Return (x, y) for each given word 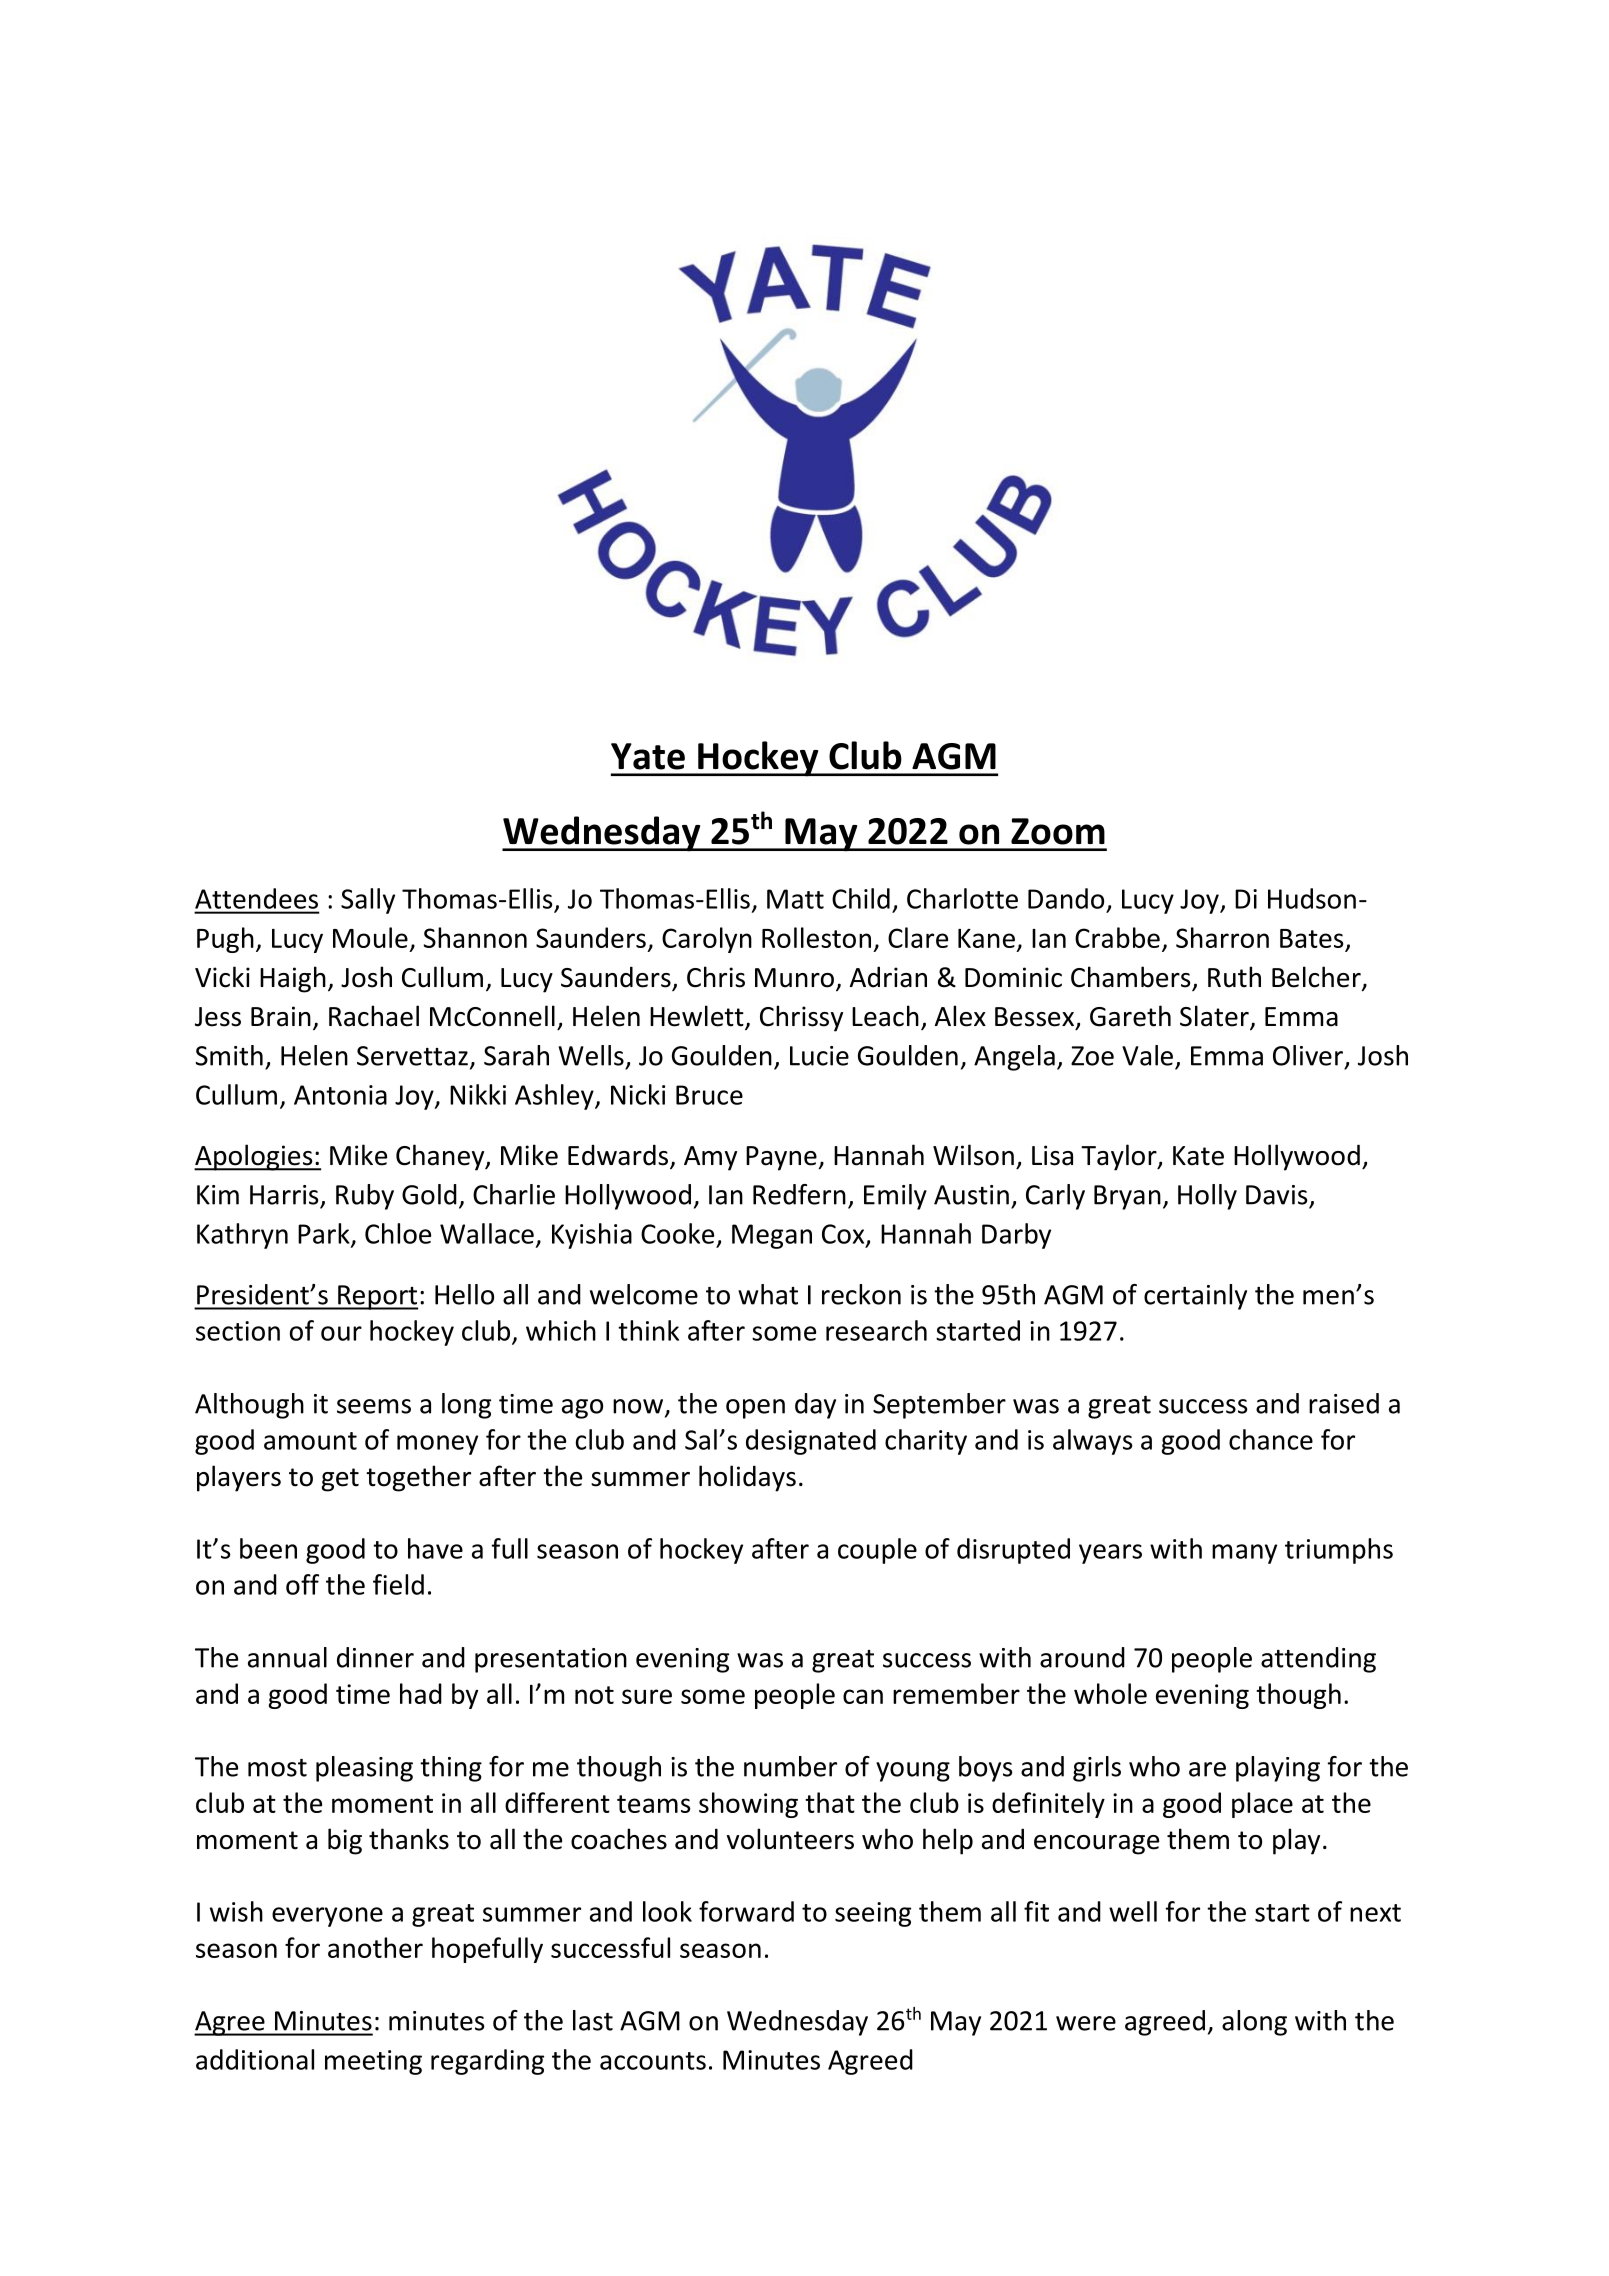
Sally (368, 901)
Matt (795, 899)
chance (1271, 1439)
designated (811, 1442)
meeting (373, 2062)
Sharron (1222, 937)
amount (310, 1441)
